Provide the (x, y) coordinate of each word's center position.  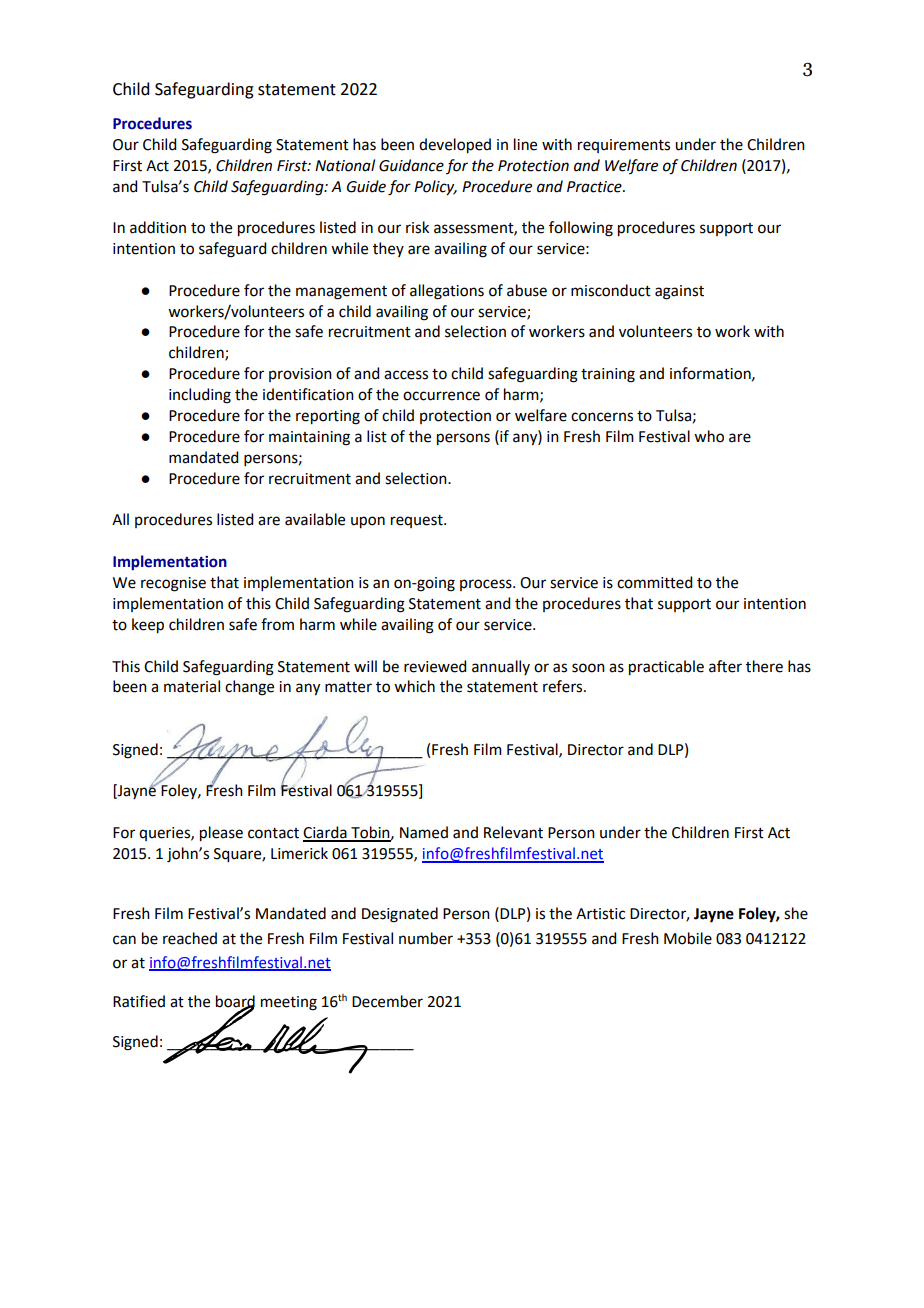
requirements (624, 146)
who (709, 436)
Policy (435, 188)
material (192, 686)
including (200, 396)
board (235, 1002)
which (414, 686)
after (725, 666)
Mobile (688, 938)
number (426, 938)
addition (158, 227)
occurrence (441, 396)
